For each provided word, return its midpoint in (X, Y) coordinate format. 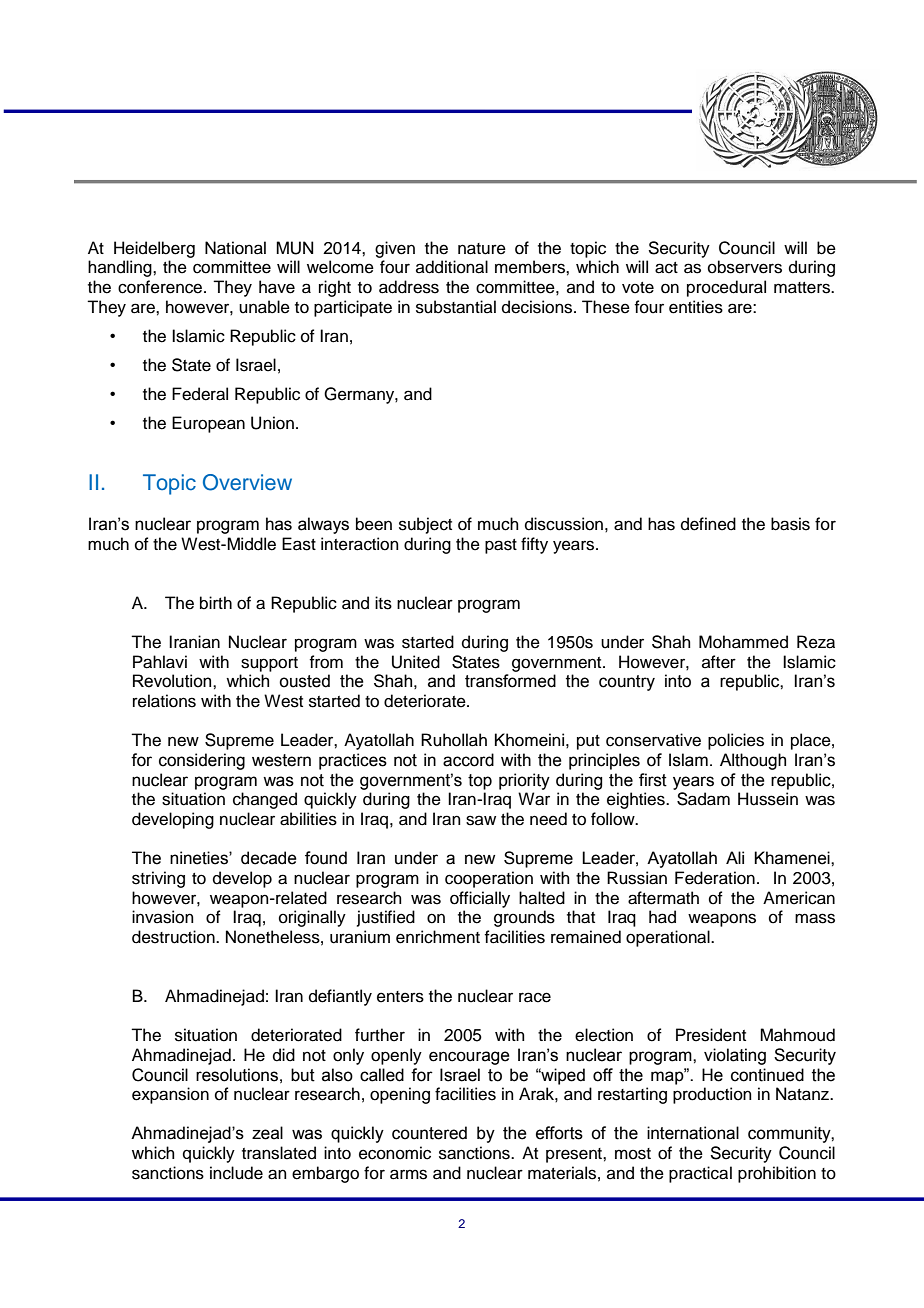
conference (161, 287)
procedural (726, 288)
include (236, 1173)
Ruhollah (454, 740)
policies (736, 741)
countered (429, 1133)
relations (164, 701)
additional (452, 267)
